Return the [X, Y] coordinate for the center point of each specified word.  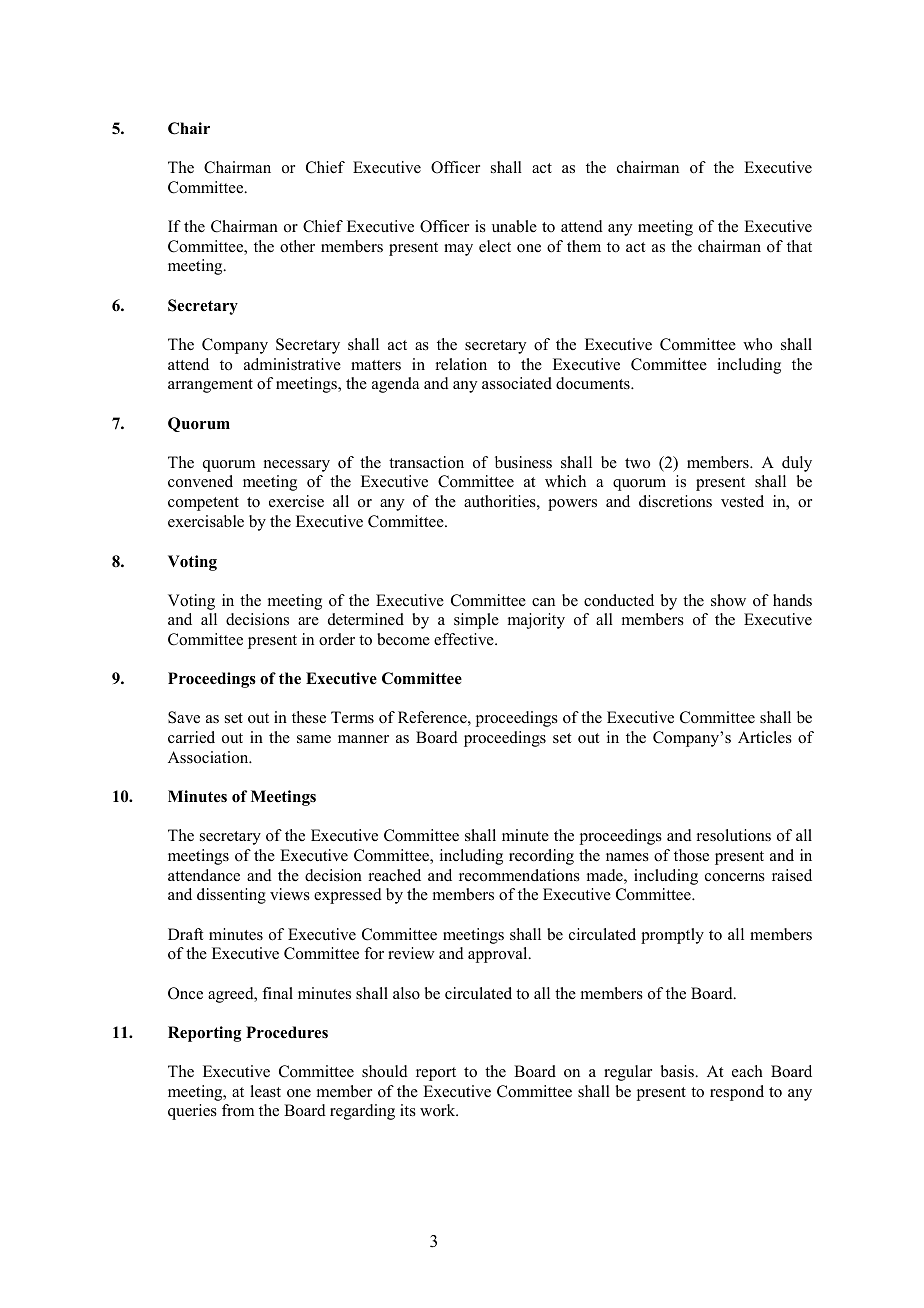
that [799, 246]
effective [465, 639]
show [728, 600]
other [297, 246]
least [265, 1091]
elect [495, 246]
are [308, 621]
